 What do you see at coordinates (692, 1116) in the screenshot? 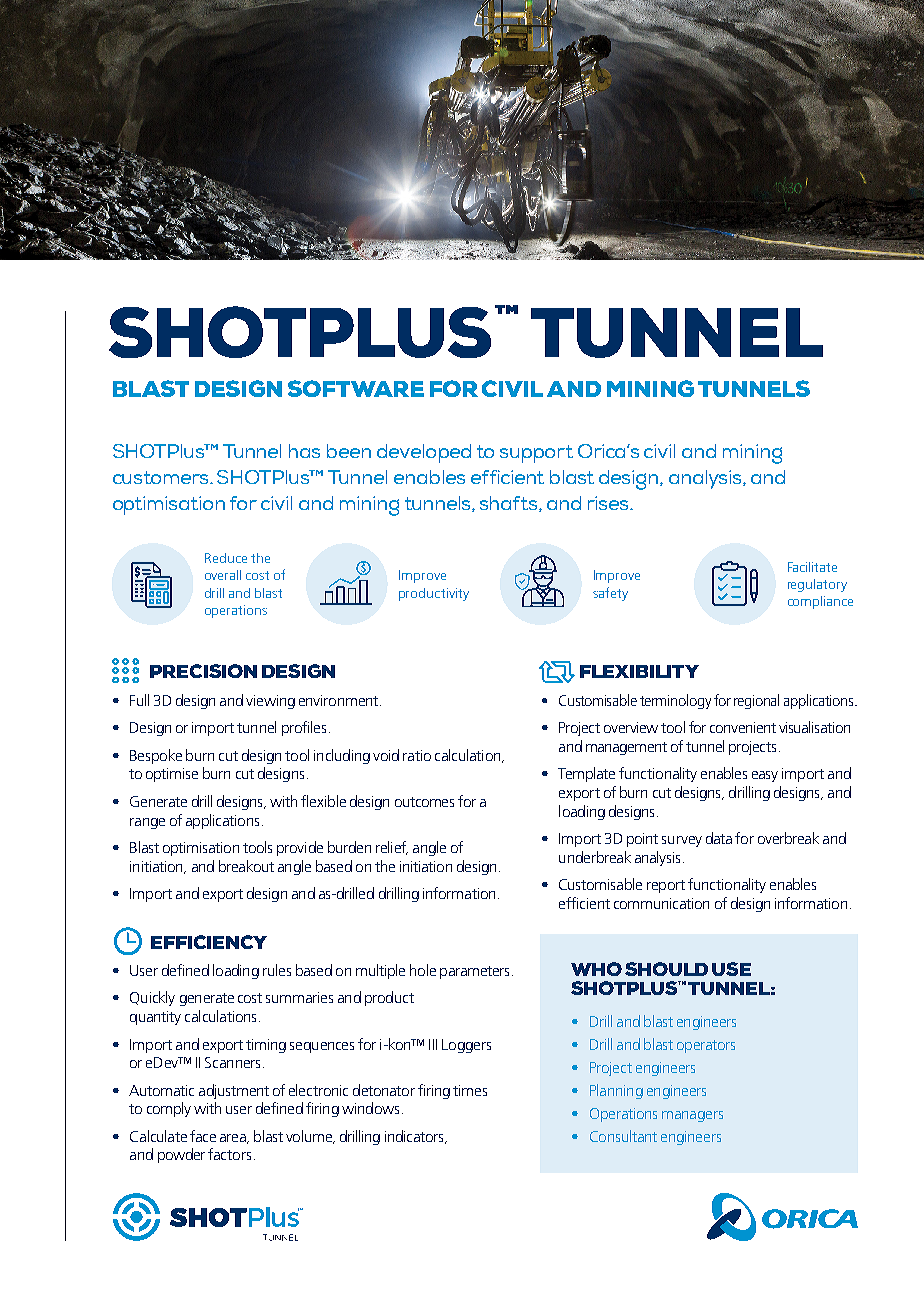
I see `managers` at bounding box center [692, 1116].
